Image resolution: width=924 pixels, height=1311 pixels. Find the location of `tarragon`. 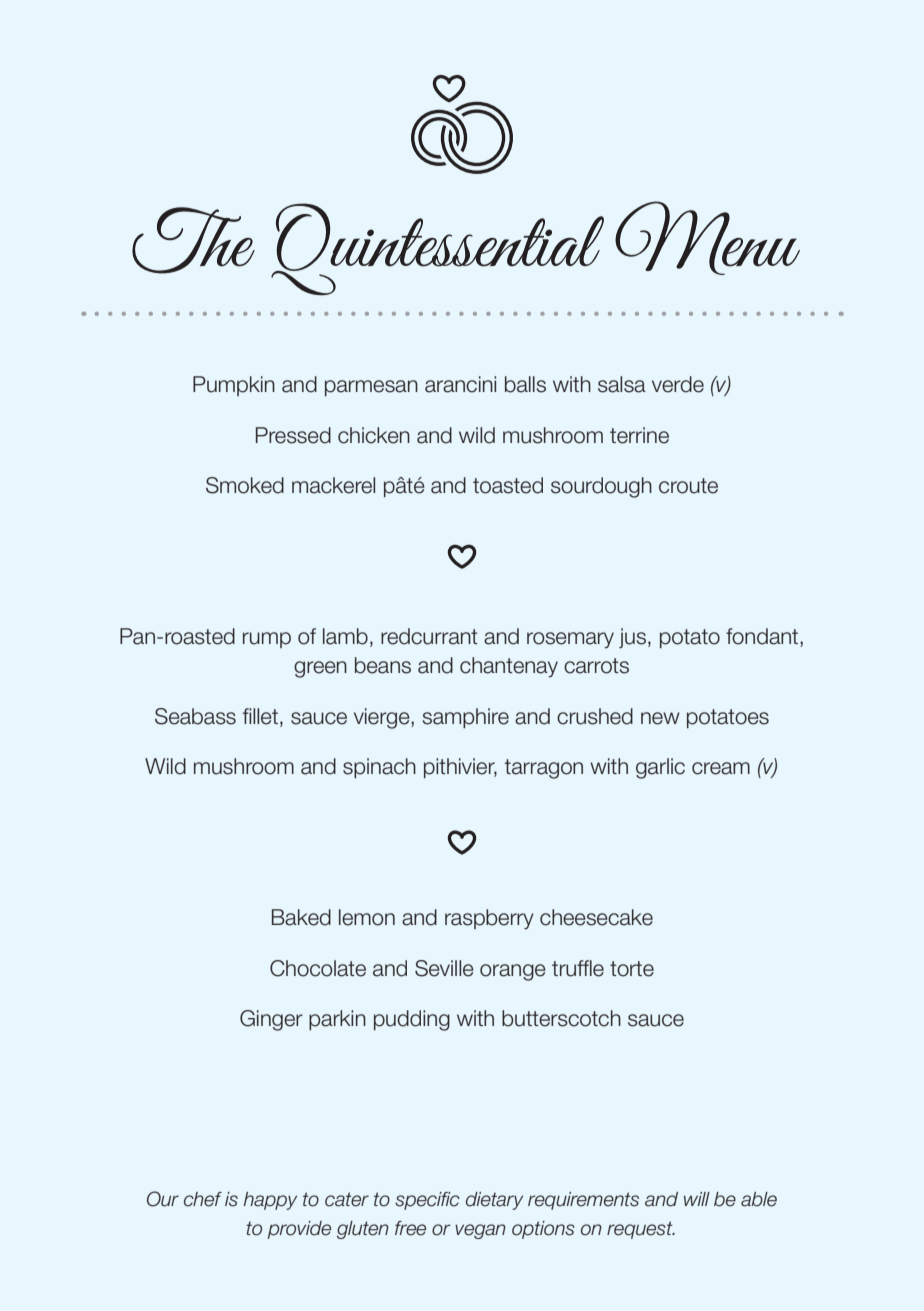

tarragon is located at coordinates (544, 769).
